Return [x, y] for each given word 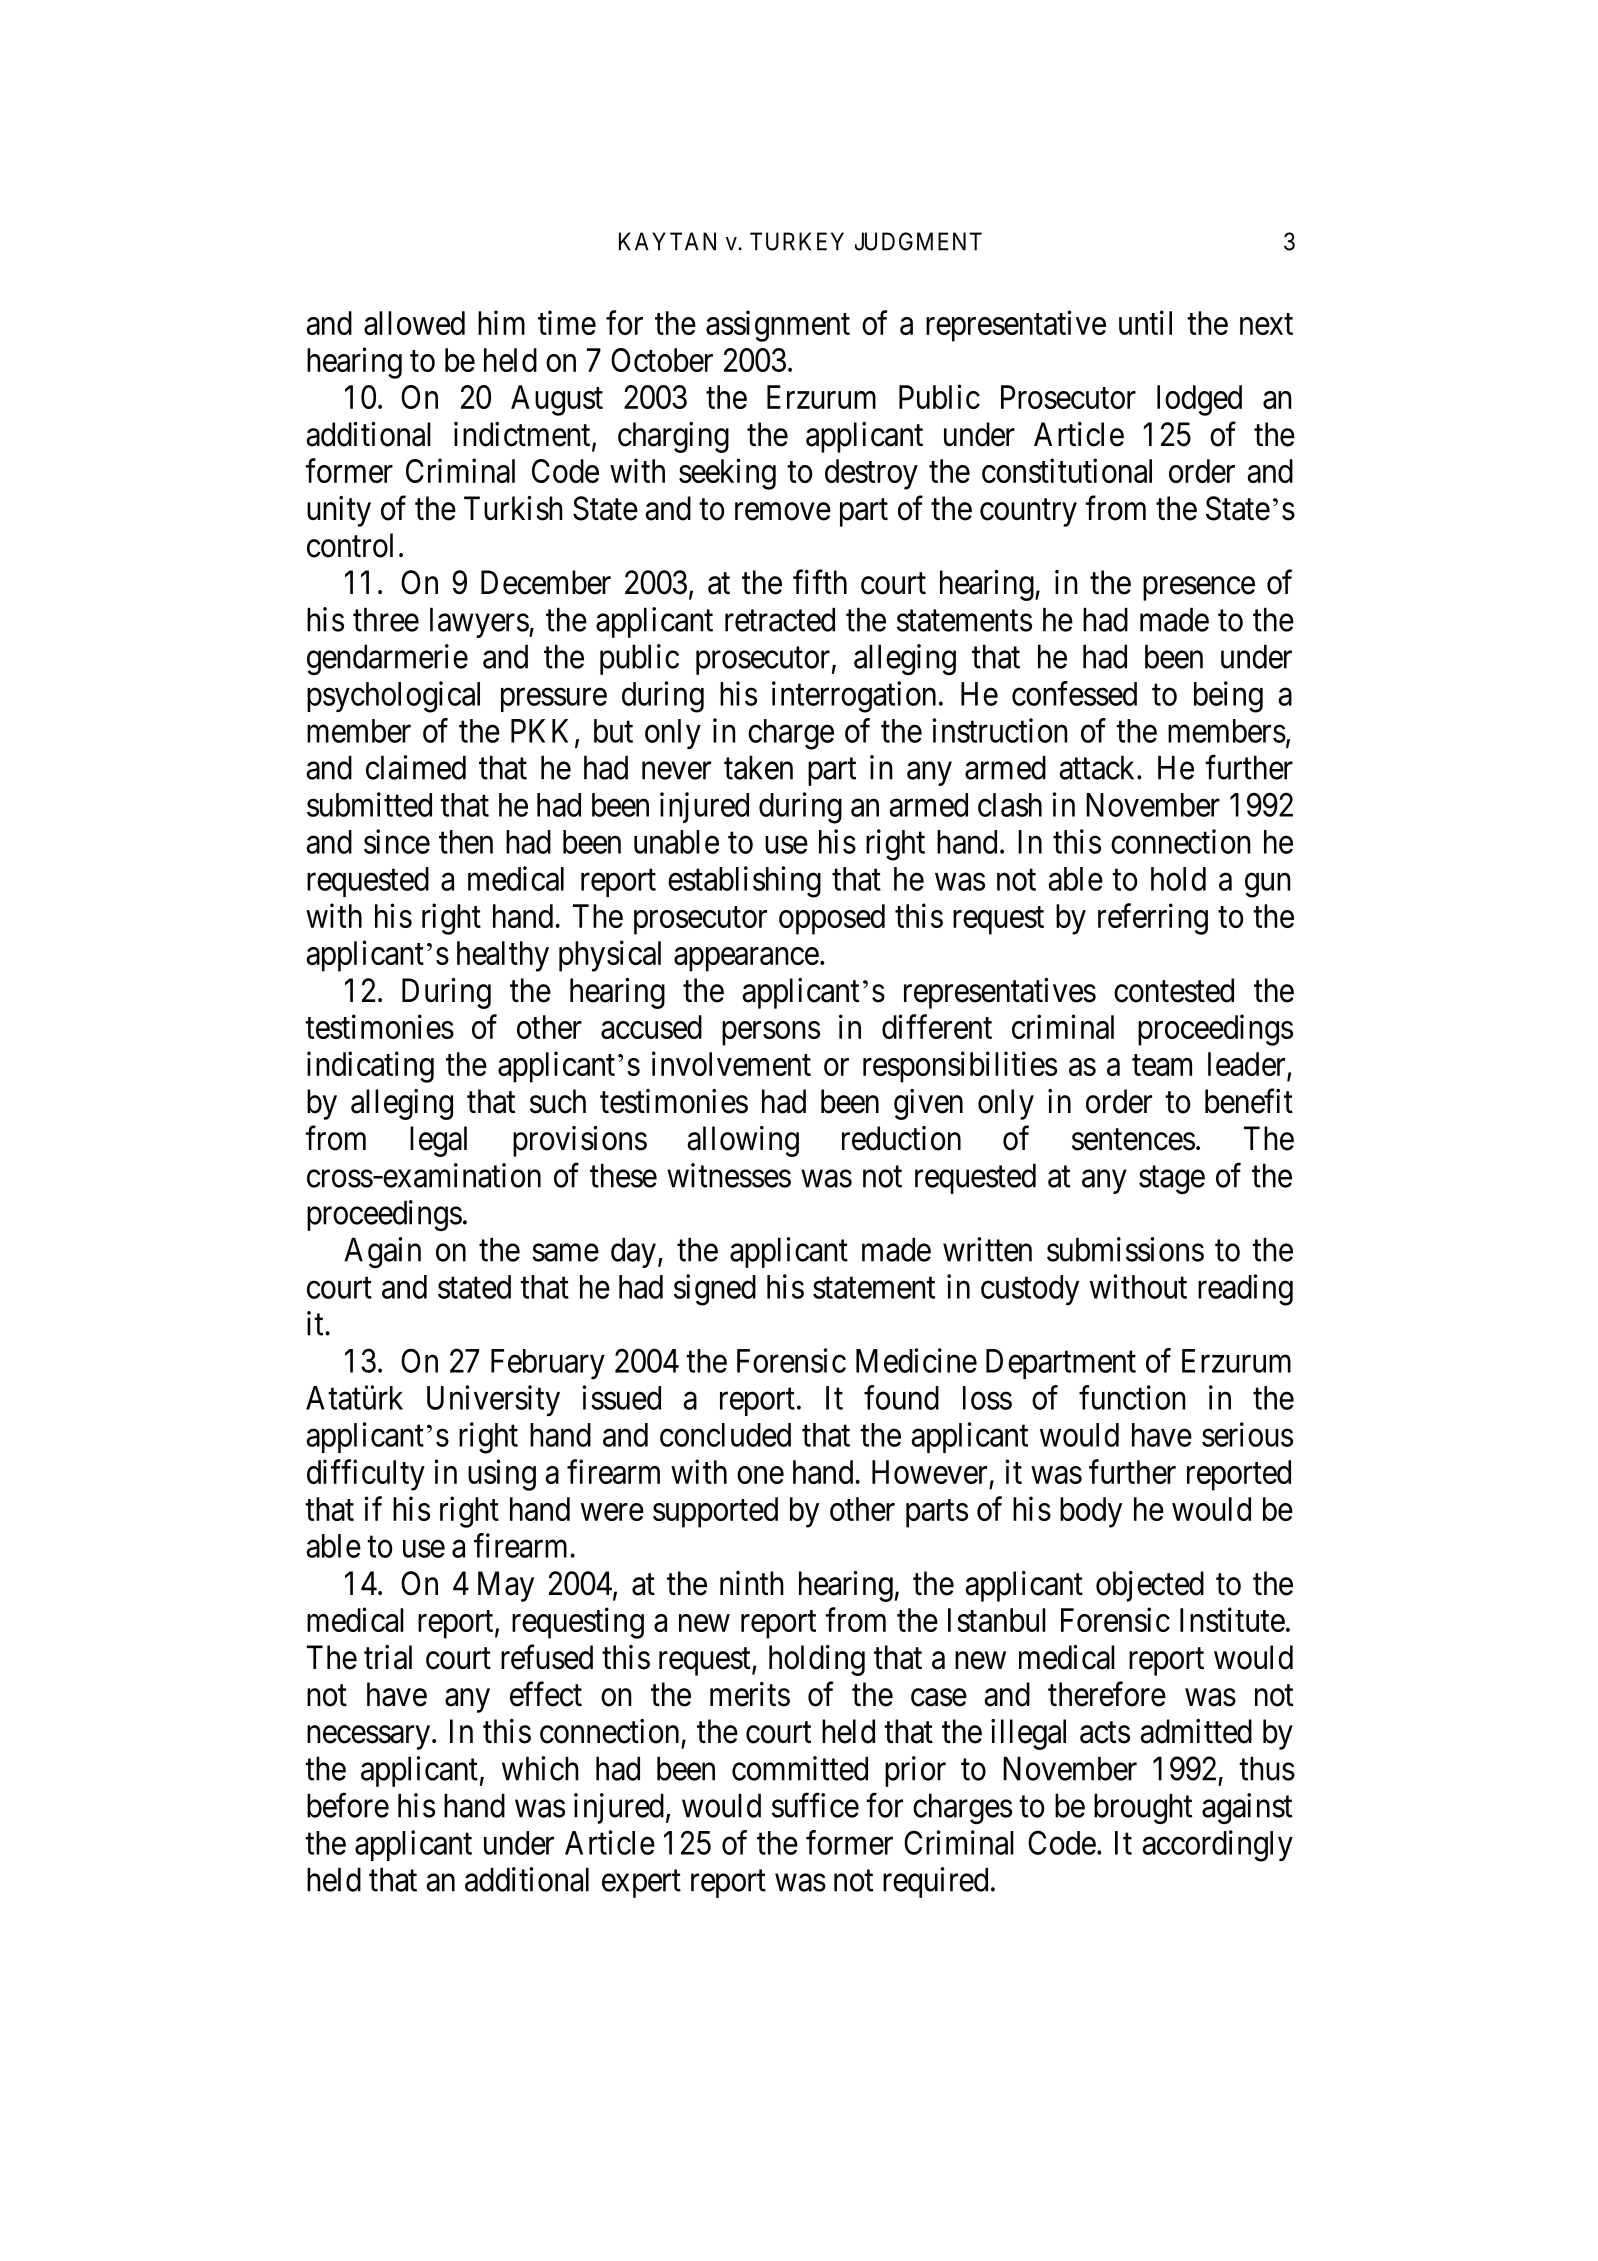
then [466, 842]
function [1132, 1397]
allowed [414, 323]
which [540, 1768]
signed [715, 1290]
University [493, 1400]
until [1145, 322]
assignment [778, 326]
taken [758, 767]
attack [1098, 767]
